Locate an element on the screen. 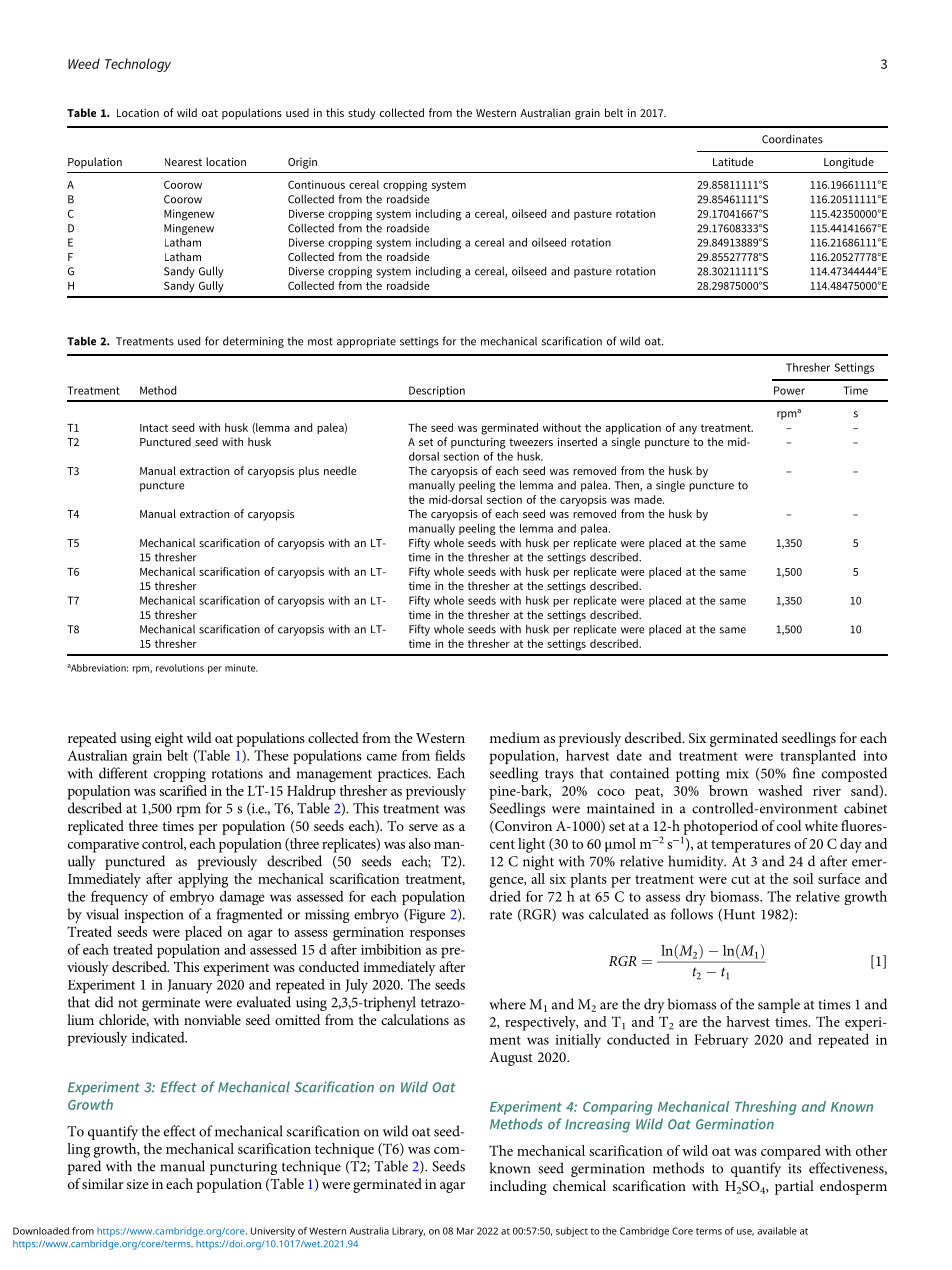 This screenshot has height=1270, width=952. Mar is located at coordinates (465, 1231).
